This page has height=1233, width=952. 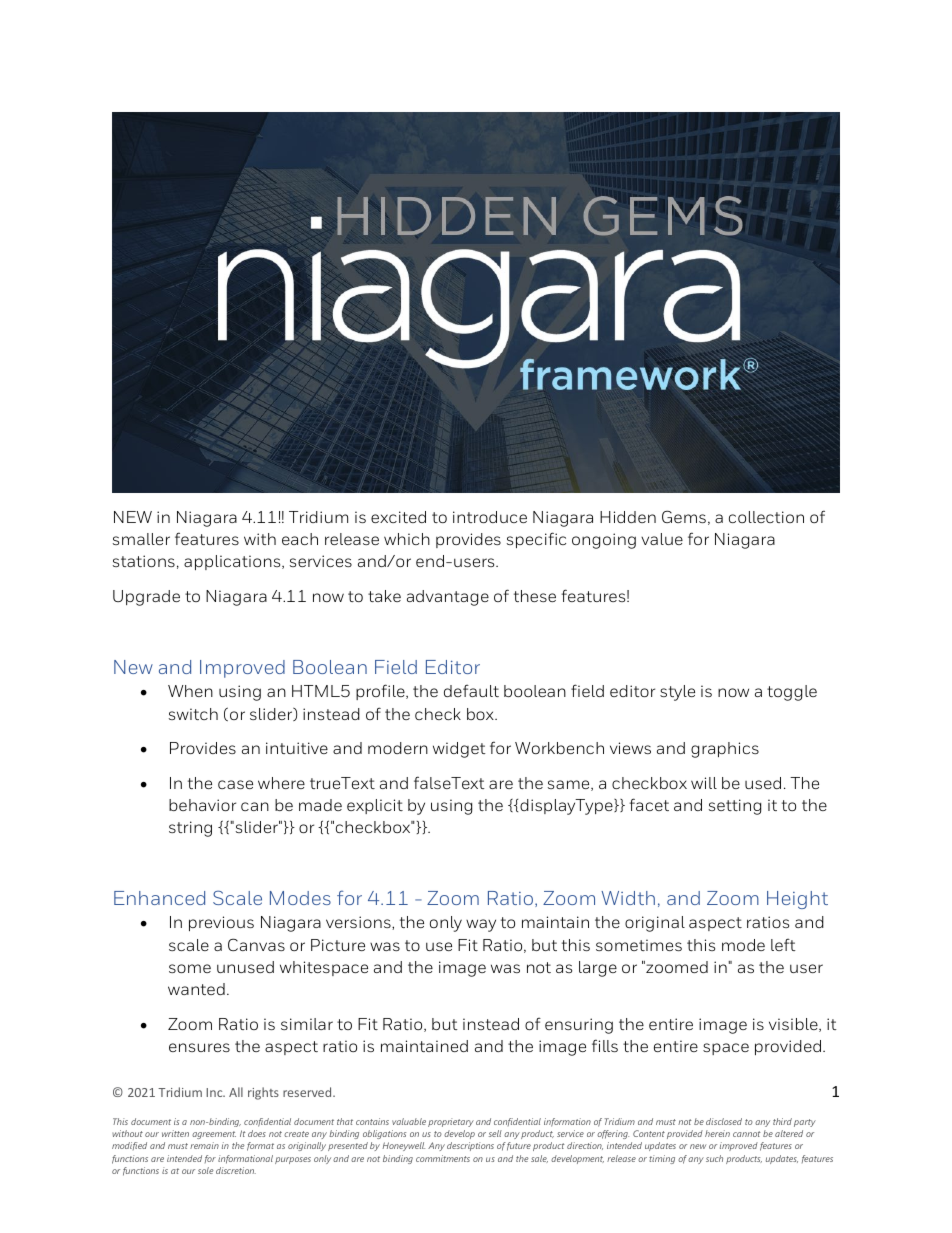 What do you see at coordinates (190, 829) in the page?
I see `string` at bounding box center [190, 829].
